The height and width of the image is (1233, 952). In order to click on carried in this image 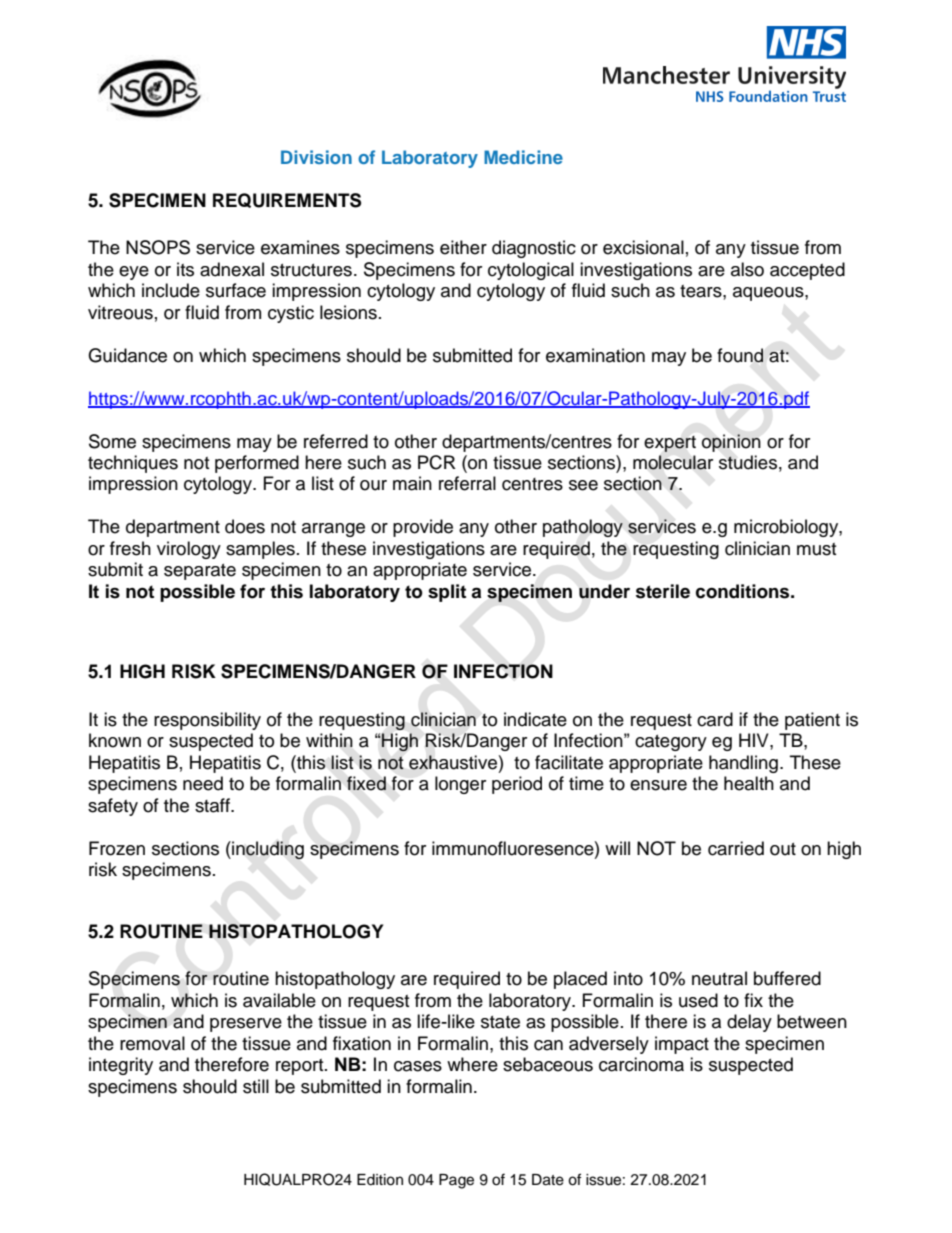, I will do `click(736, 848)`.
